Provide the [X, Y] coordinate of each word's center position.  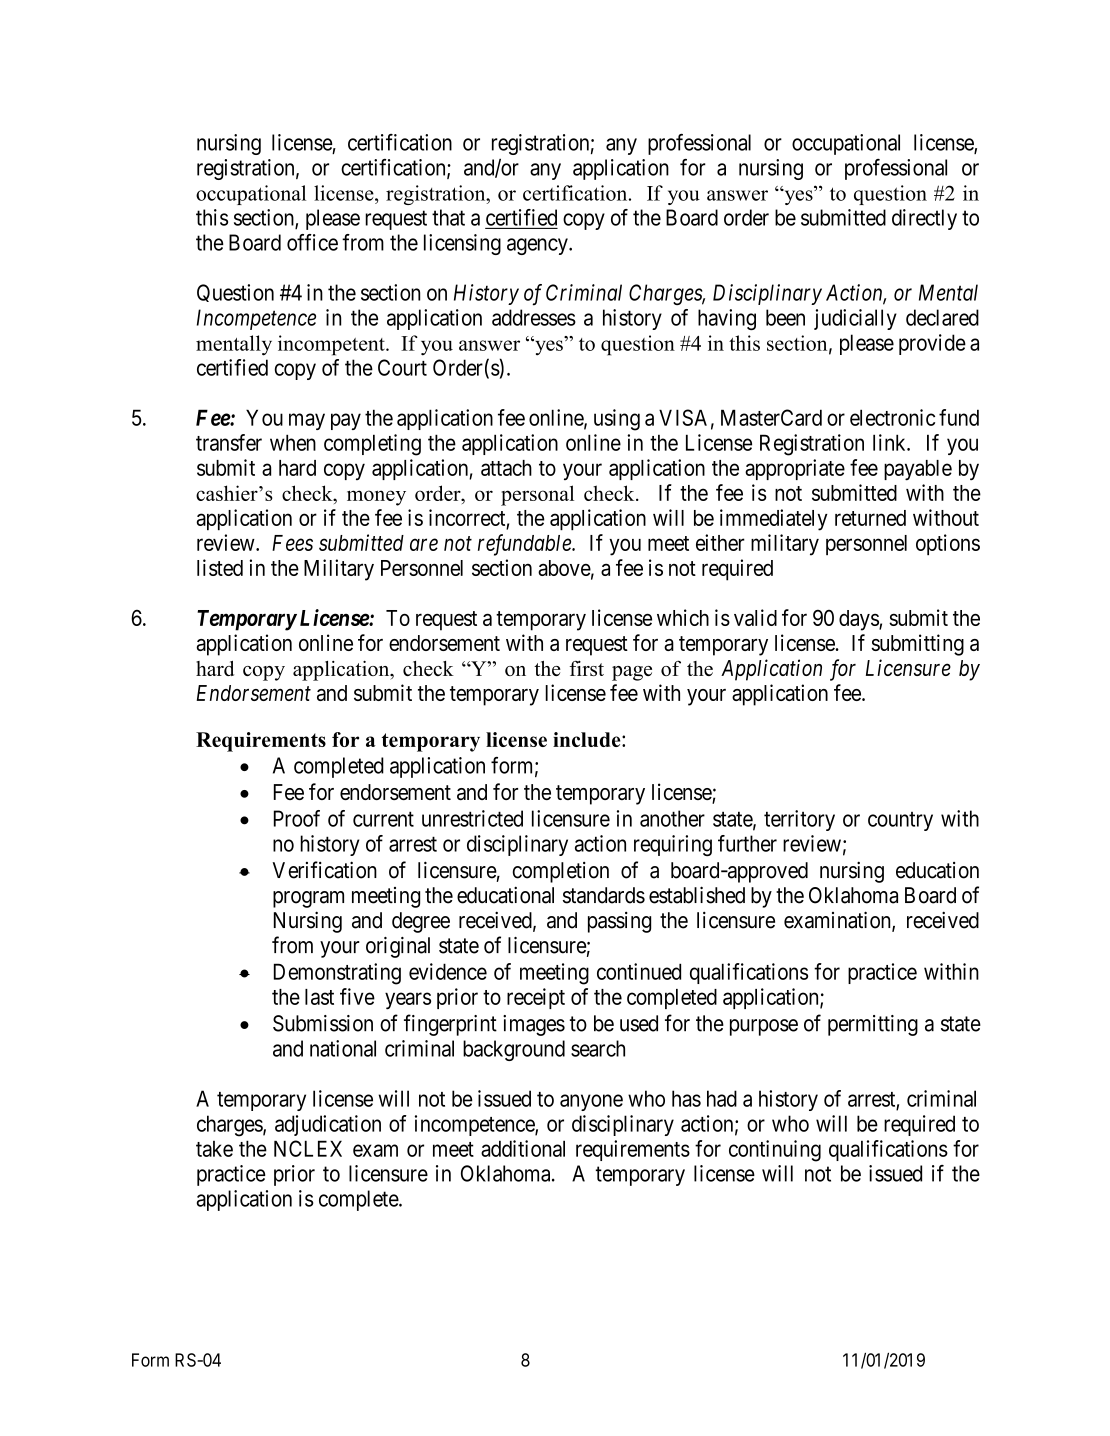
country [900, 821]
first [587, 668]
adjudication [328, 1125]
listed [220, 567]
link [890, 442]
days [859, 620]
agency [538, 246]
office [312, 242]
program [308, 899]
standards [604, 895]
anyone [591, 1102]
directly [924, 219]
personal [537, 495]
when [293, 442]
